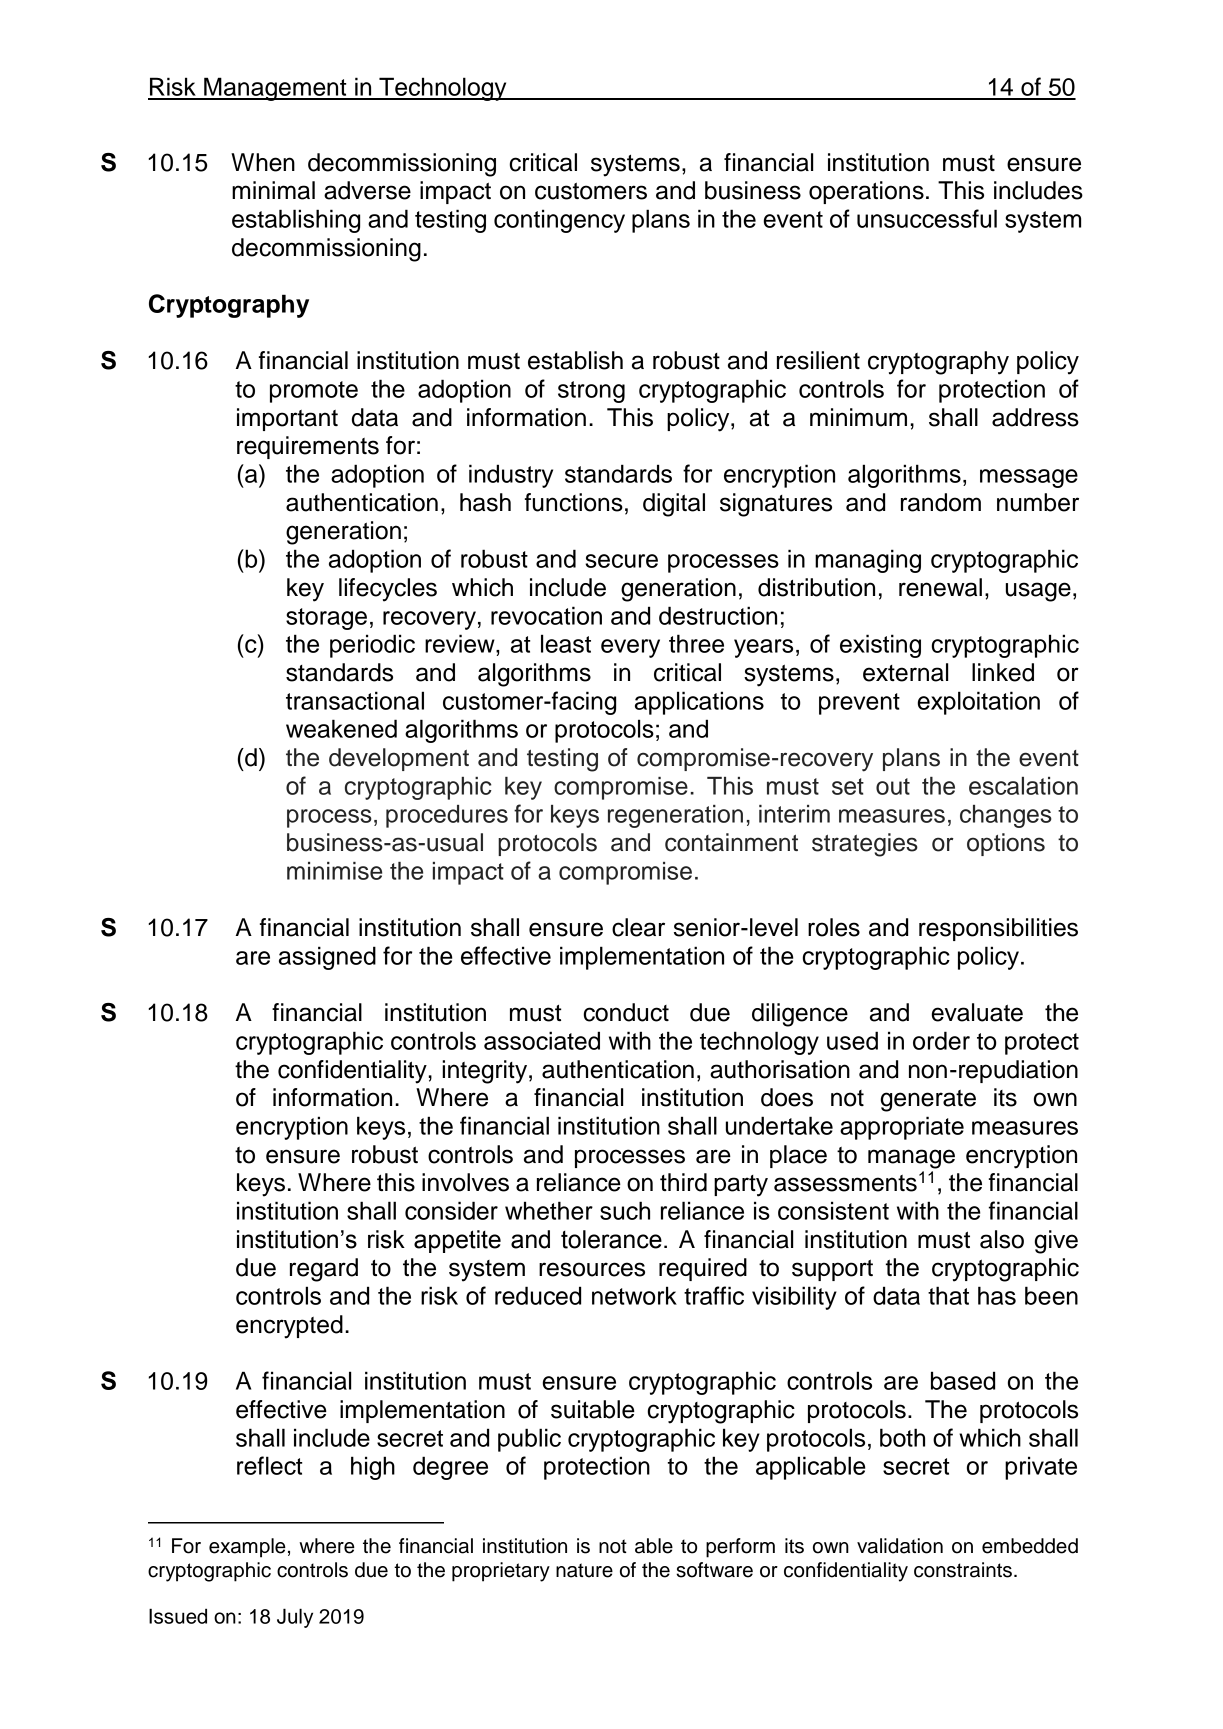 The height and width of the screenshot is (1729, 1223). I want to click on storage, so click(326, 619).
